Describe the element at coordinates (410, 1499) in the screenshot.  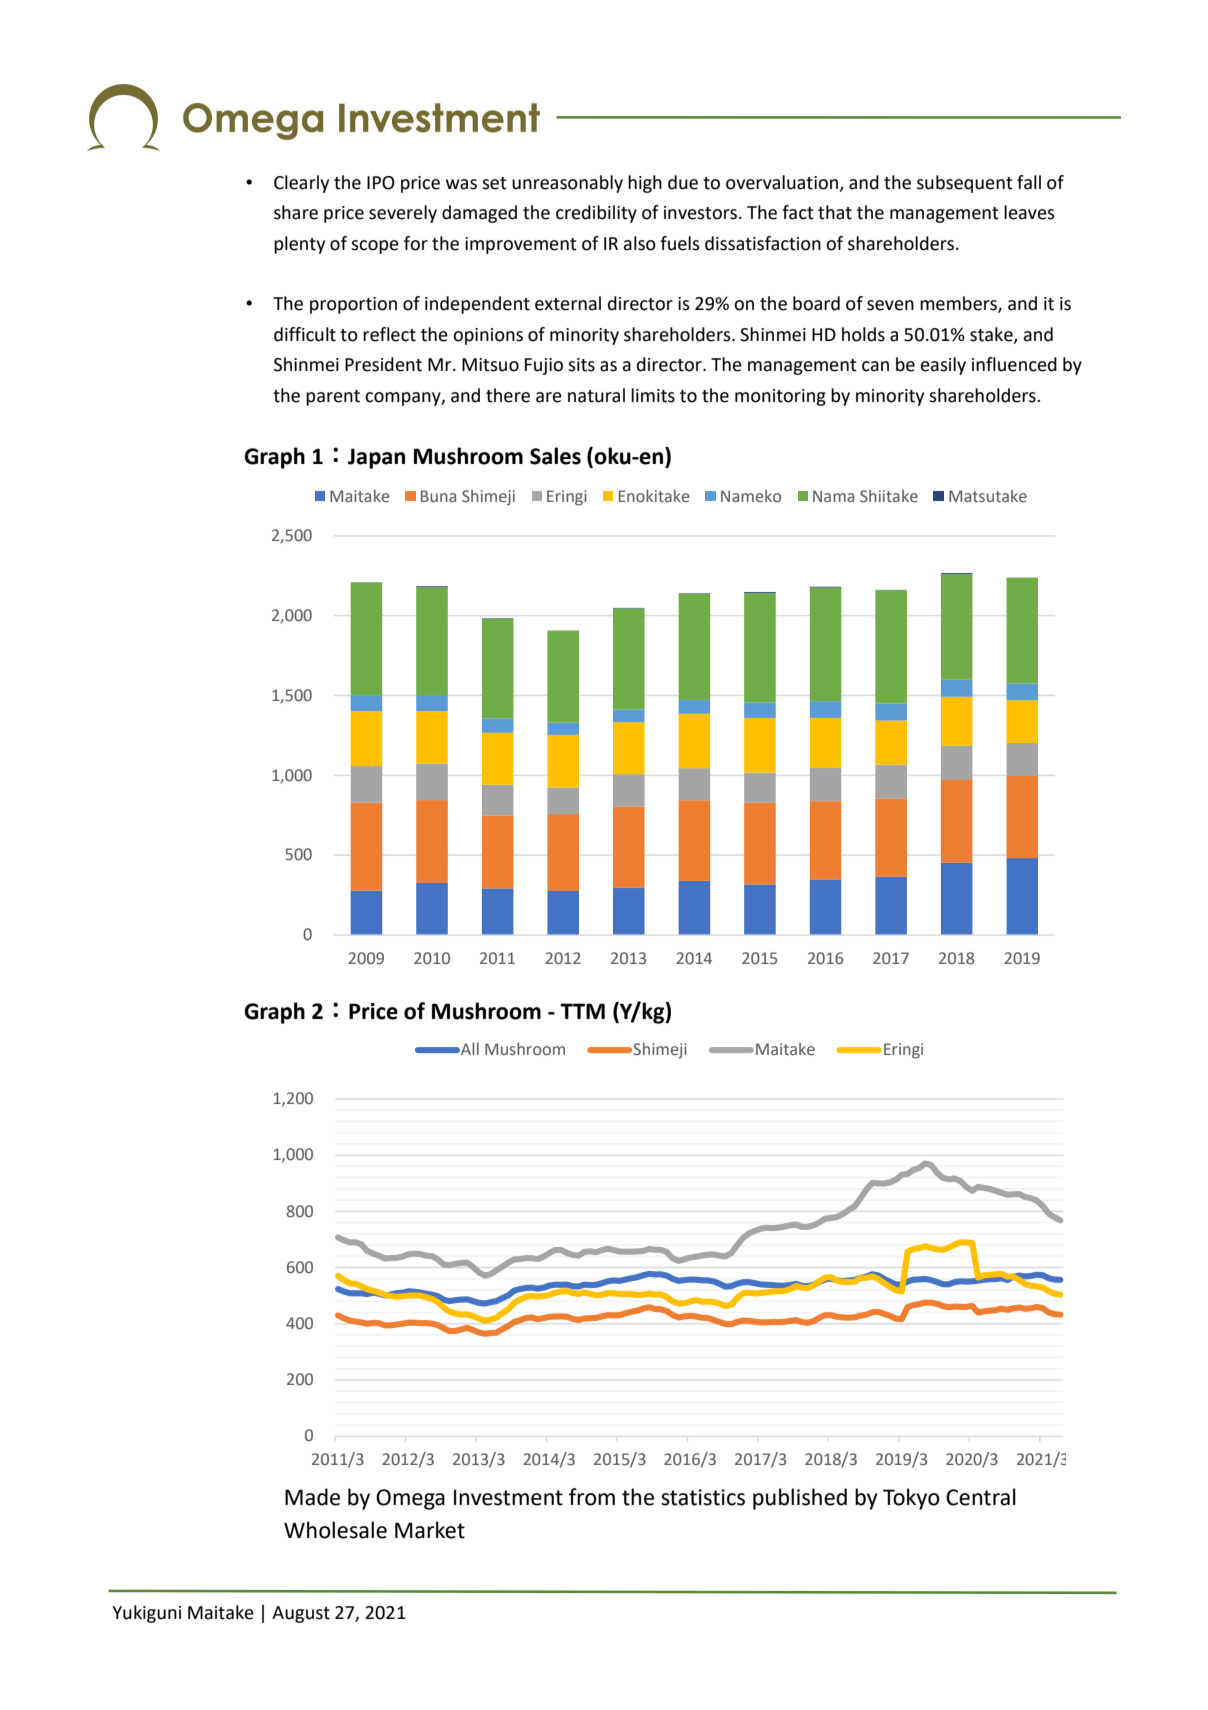
I see `Omega` at that location.
